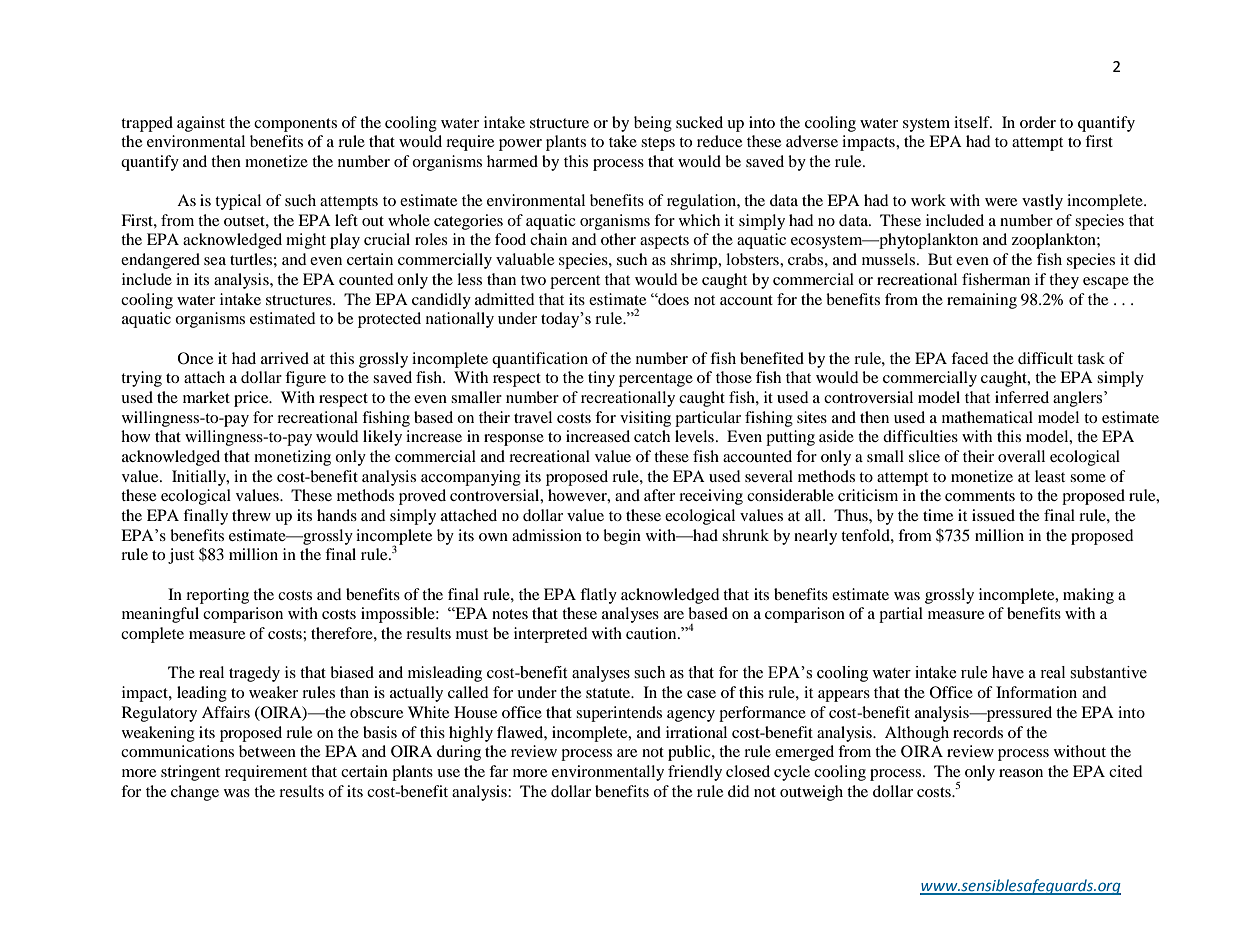 This screenshot has width=1233, height=952. What do you see at coordinates (658, 144) in the screenshot?
I see `steps` at bounding box center [658, 144].
